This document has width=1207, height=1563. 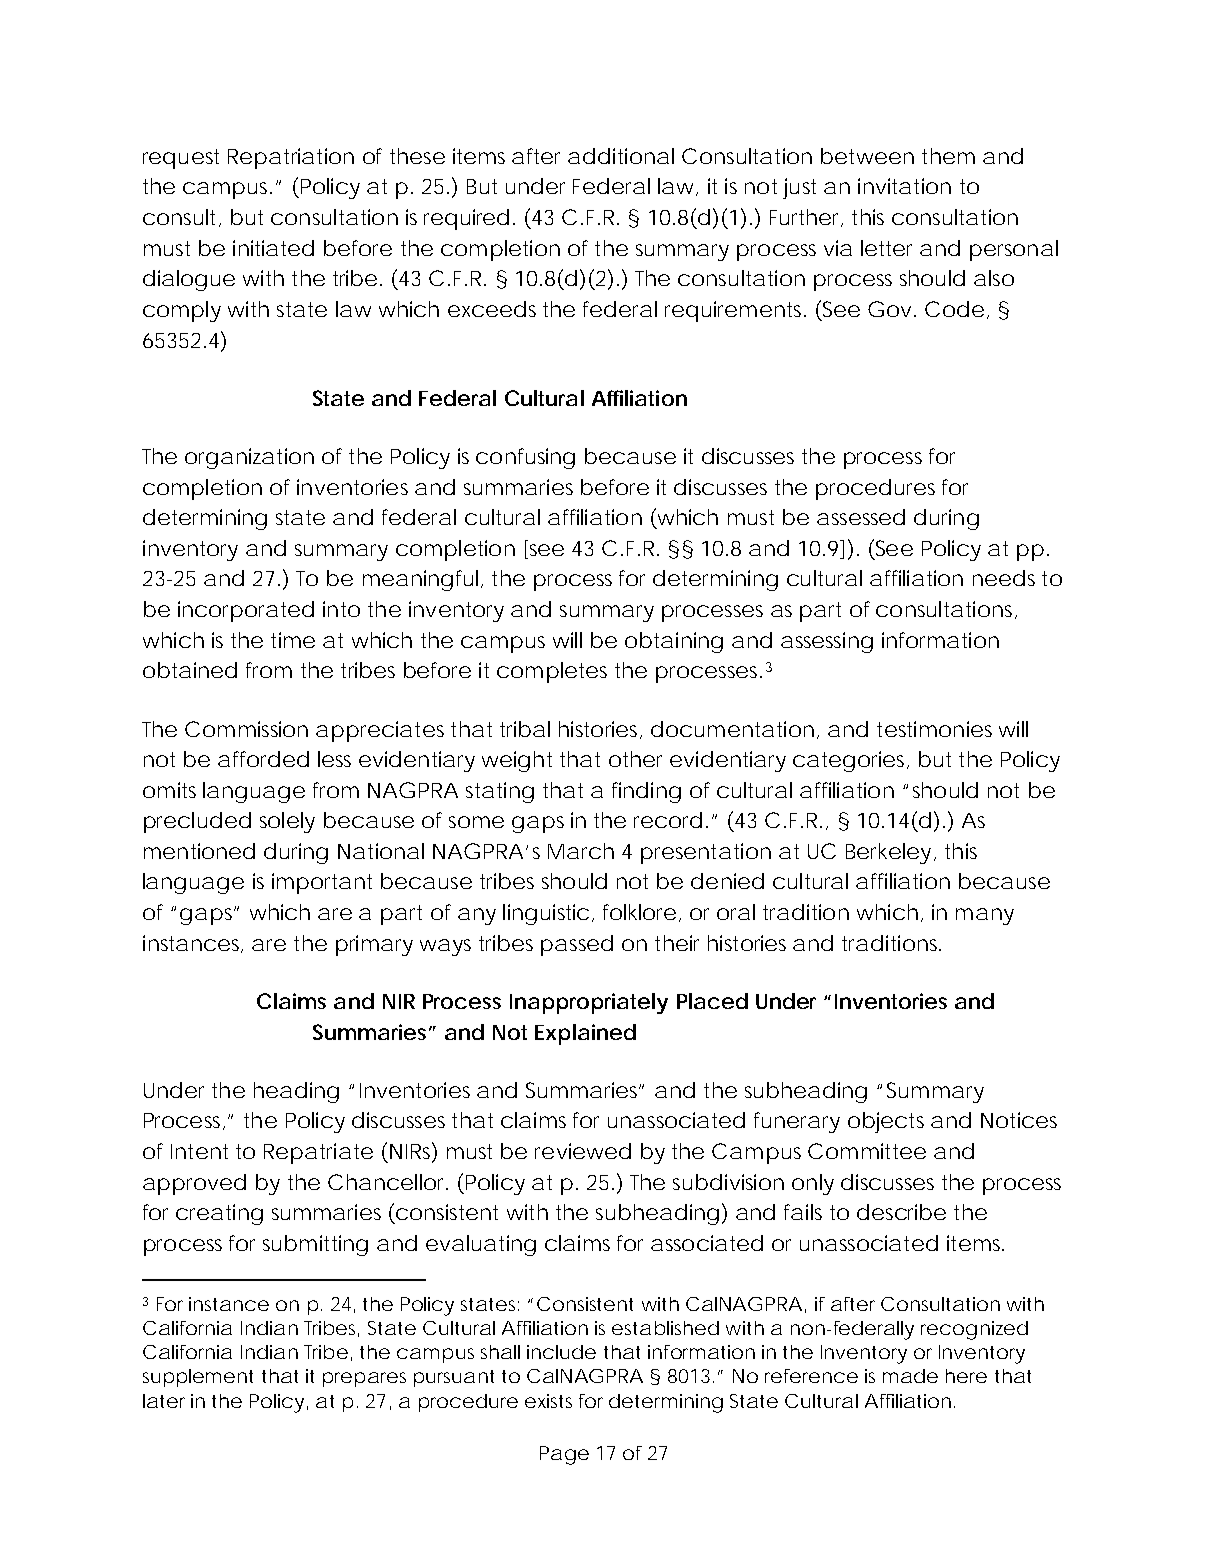 I want to click on many, so click(x=985, y=916).
